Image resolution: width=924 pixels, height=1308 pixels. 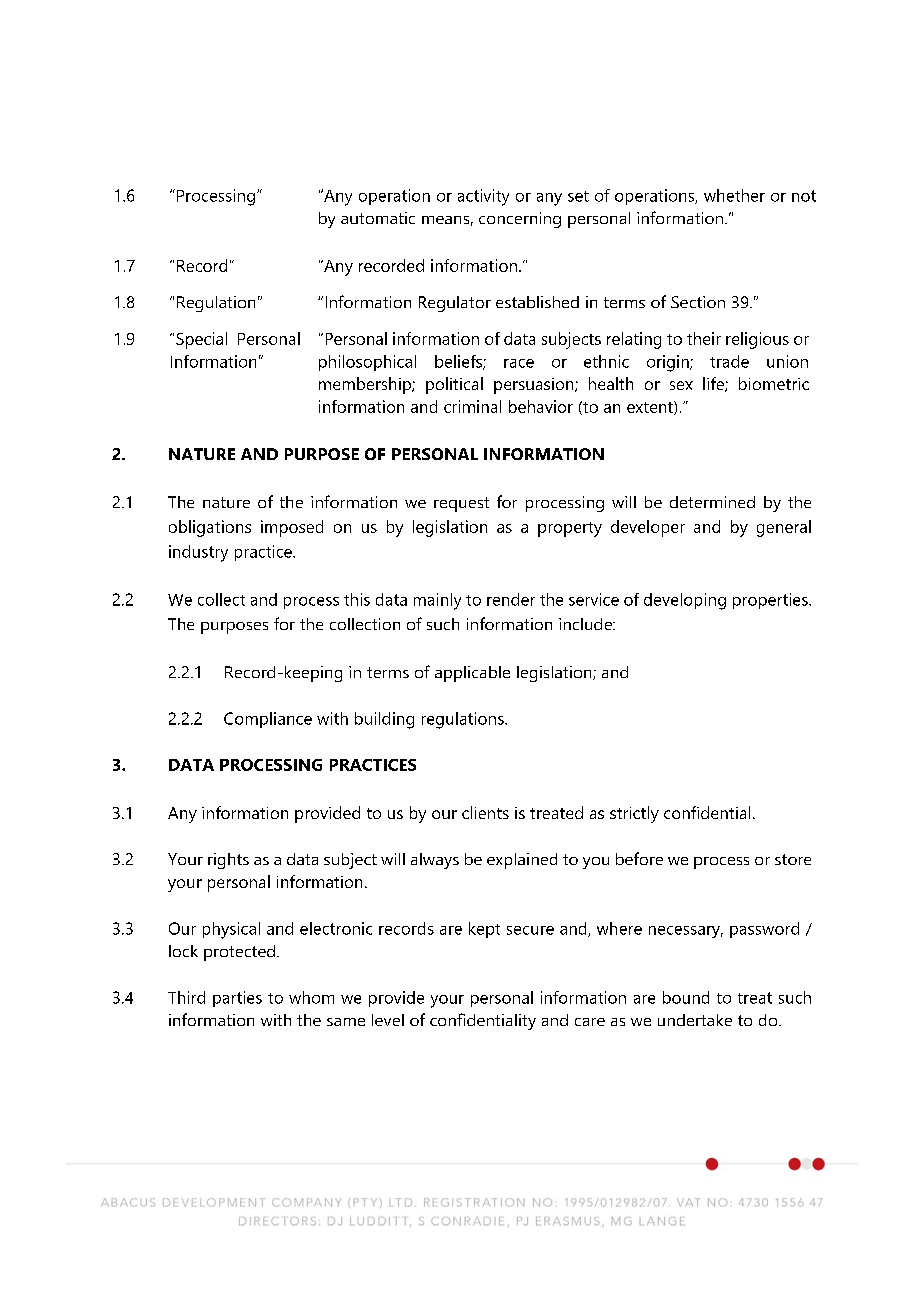 I want to click on automatic, so click(x=378, y=218).
